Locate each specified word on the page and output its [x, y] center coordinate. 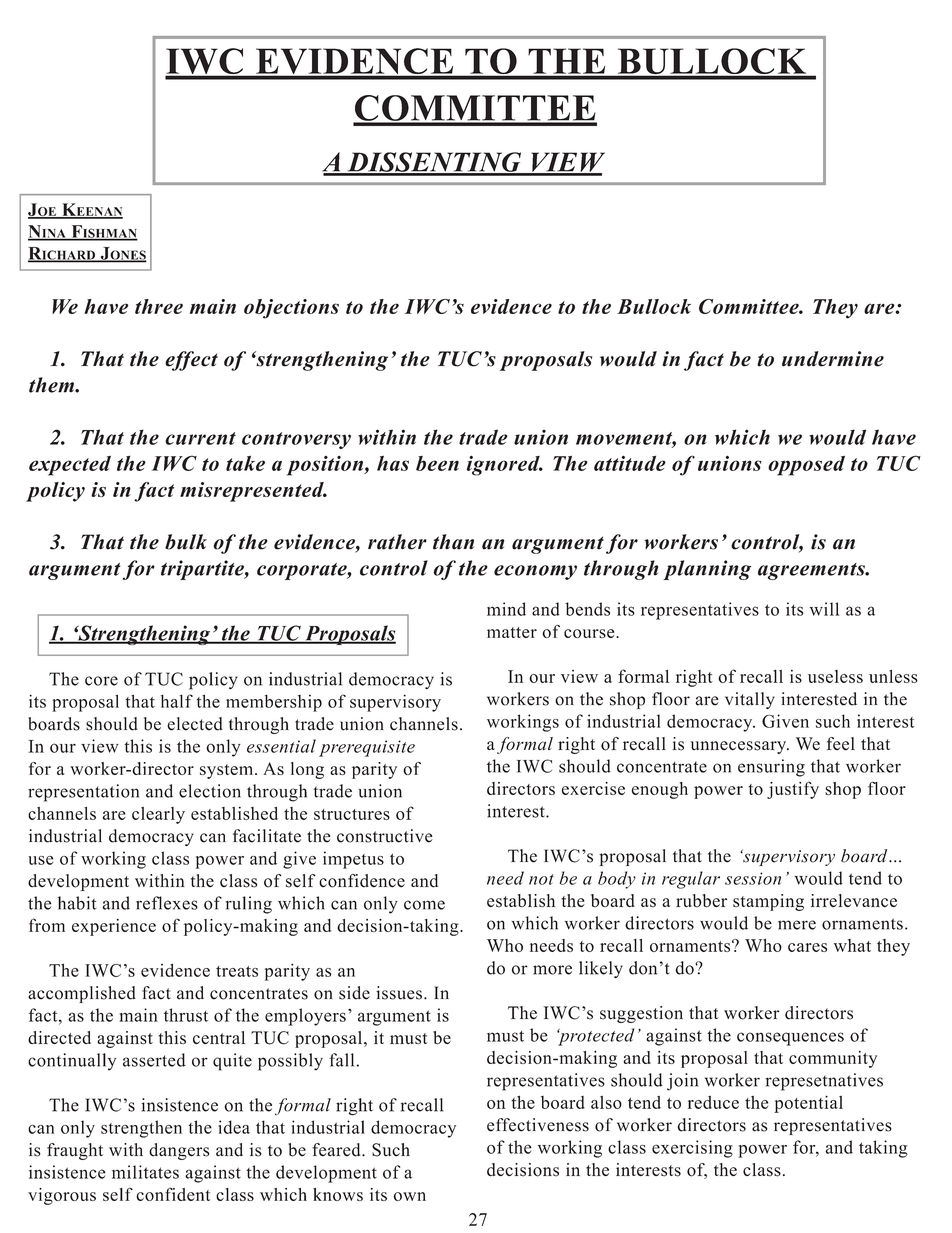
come [424, 905]
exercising [692, 1149]
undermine [833, 359]
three [159, 306]
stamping [768, 902]
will [824, 609]
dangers [179, 1151]
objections [291, 309]
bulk [186, 542]
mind [506, 609]
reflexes [167, 903]
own [409, 1196]
